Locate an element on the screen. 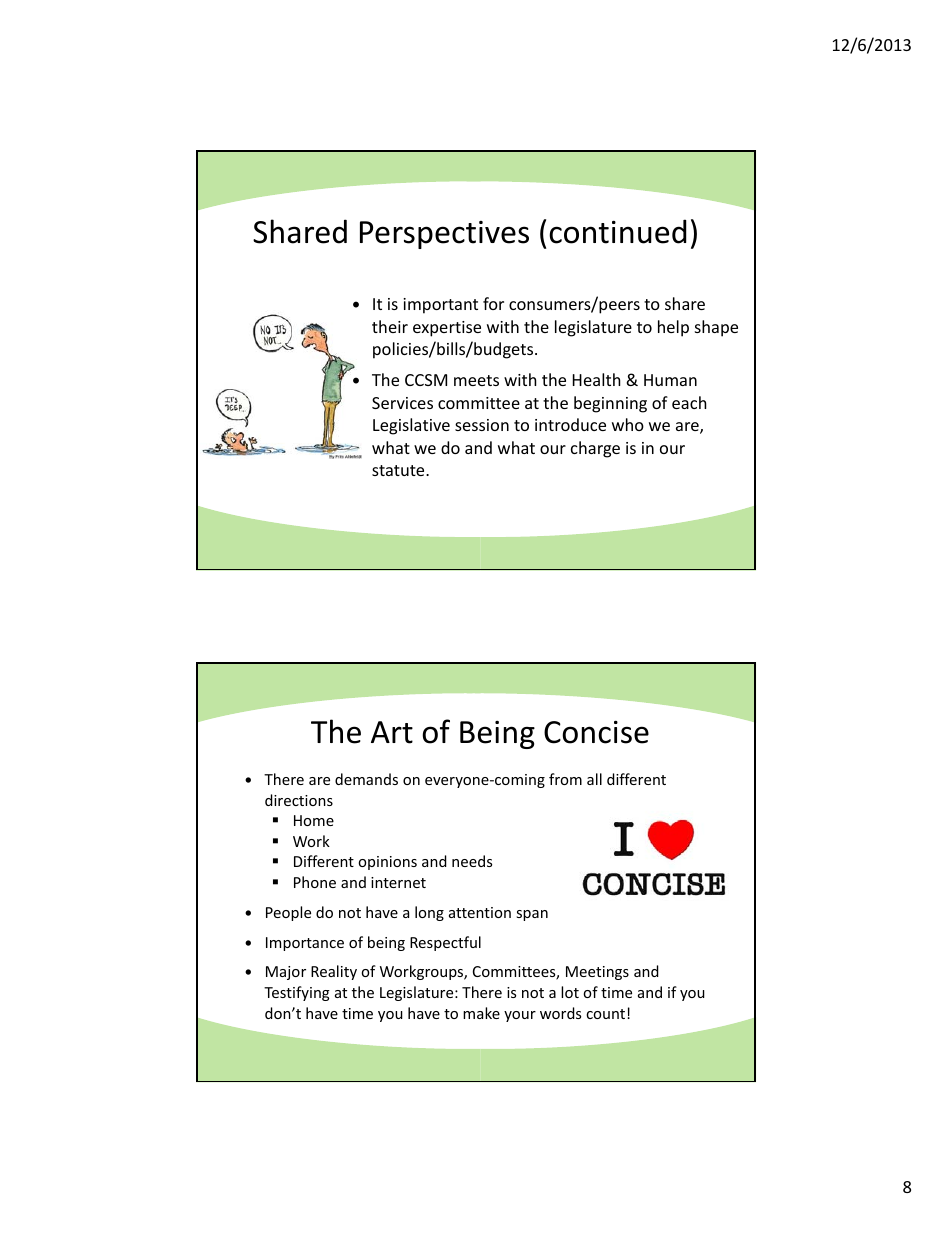 The image size is (952, 1233). all is located at coordinates (594, 779).
